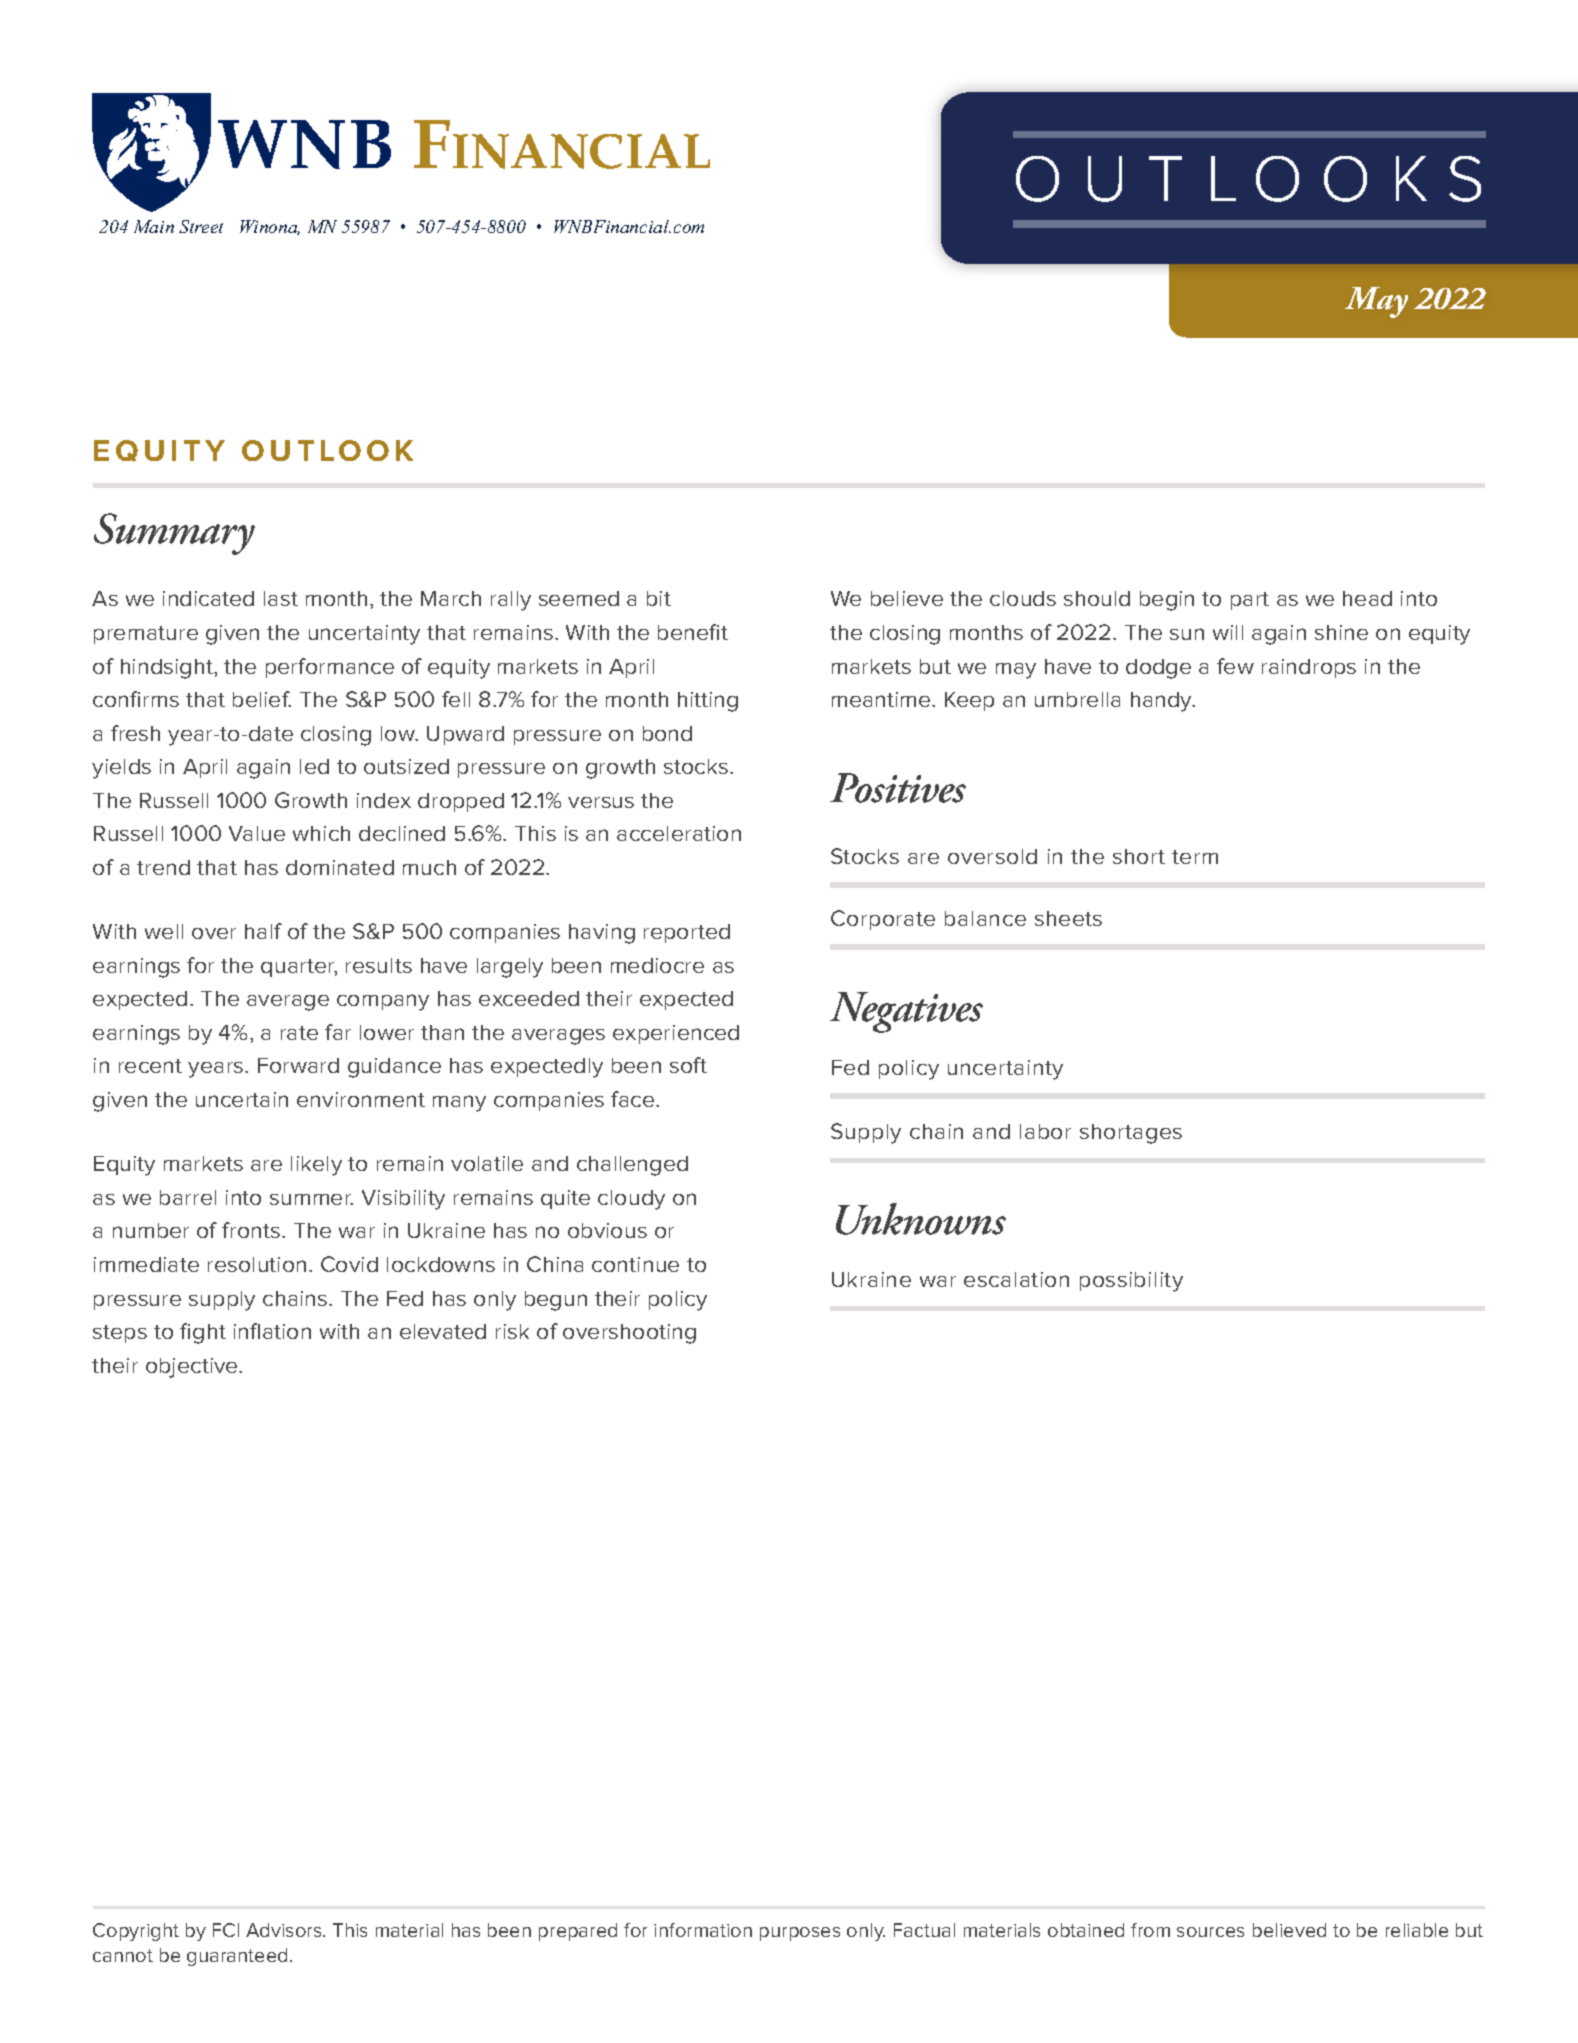  Describe the element at coordinates (659, 598) in the page. I see `bit` at that location.
